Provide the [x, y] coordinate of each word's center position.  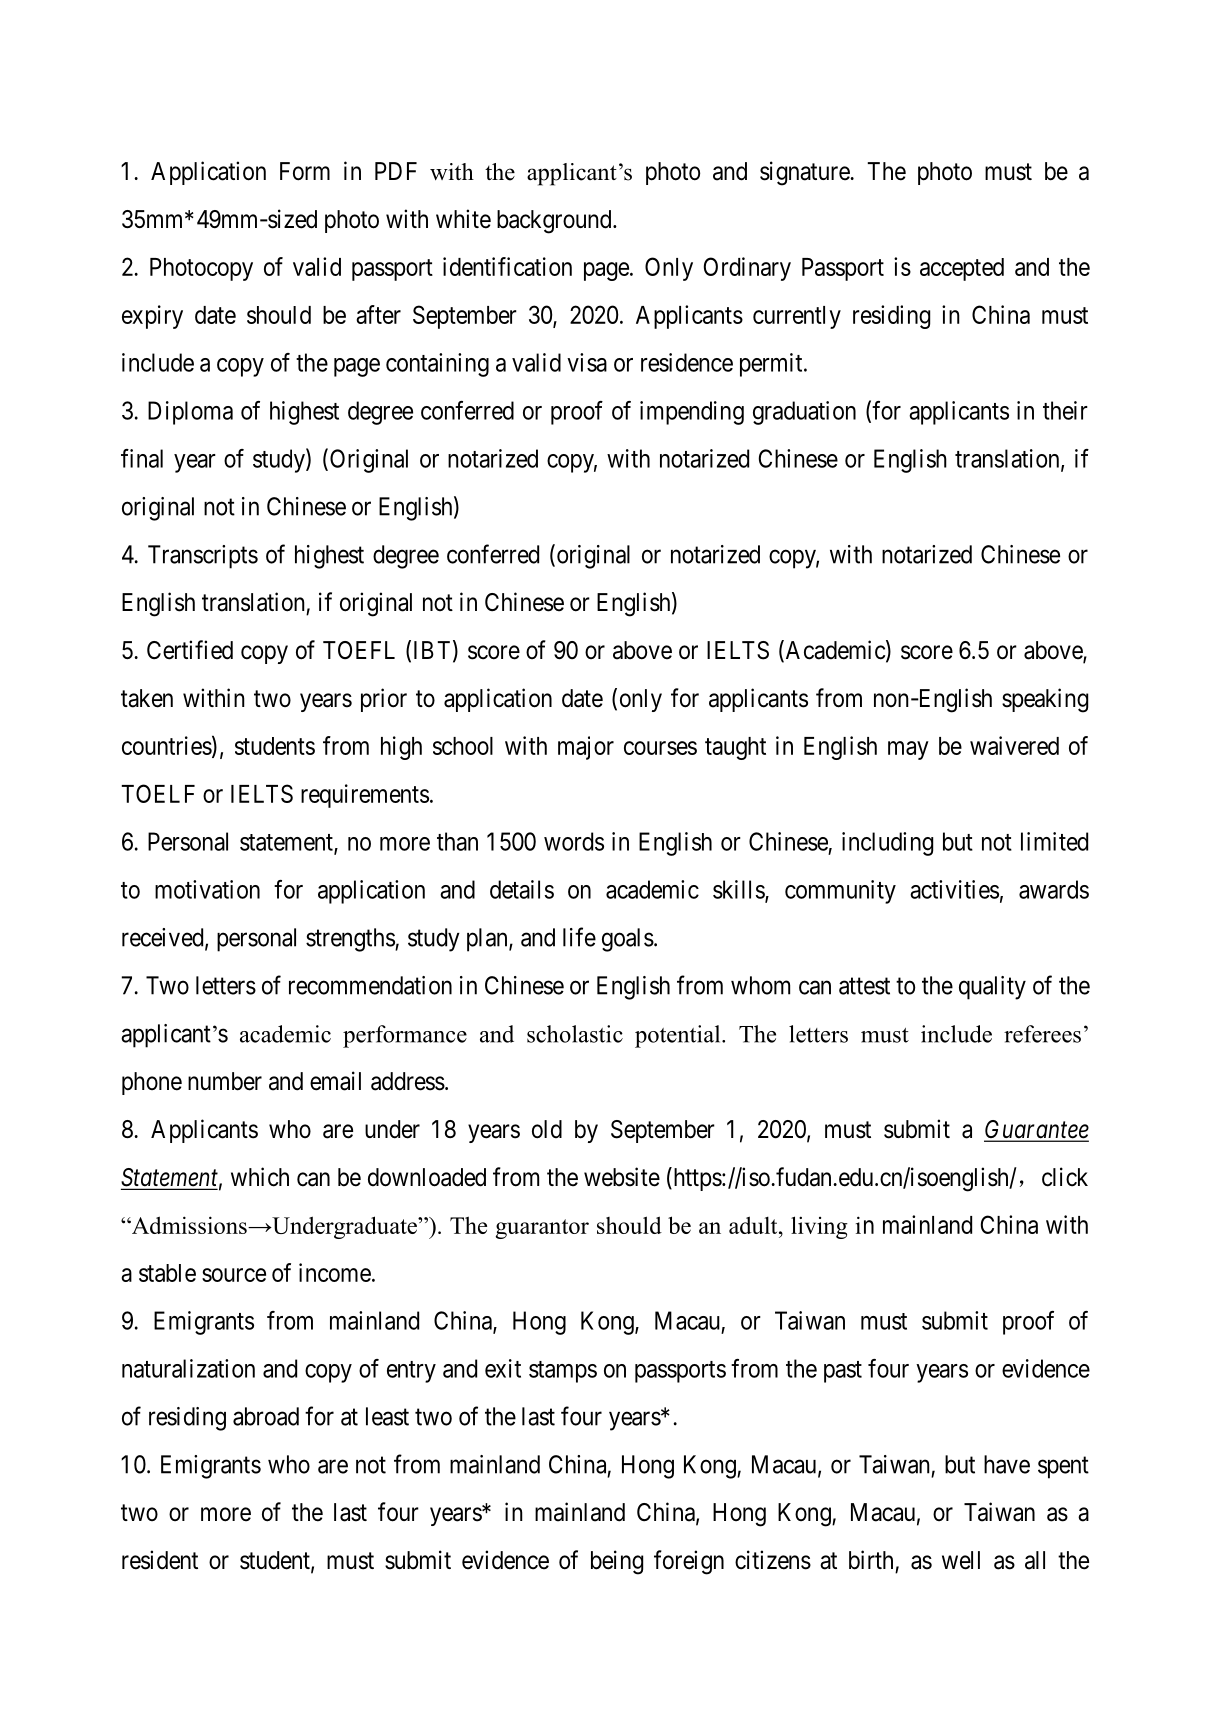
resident [160, 1560]
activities [954, 889]
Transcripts [203, 557]
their [1065, 410]
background [555, 222]
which [260, 1177]
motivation [207, 889]
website [622, 1177]
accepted [962, 269]
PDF [396, 171]
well [961, 1560]
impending [692, 413]
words [574, 841]
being [617, 1562]
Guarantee [1036, 1130]
